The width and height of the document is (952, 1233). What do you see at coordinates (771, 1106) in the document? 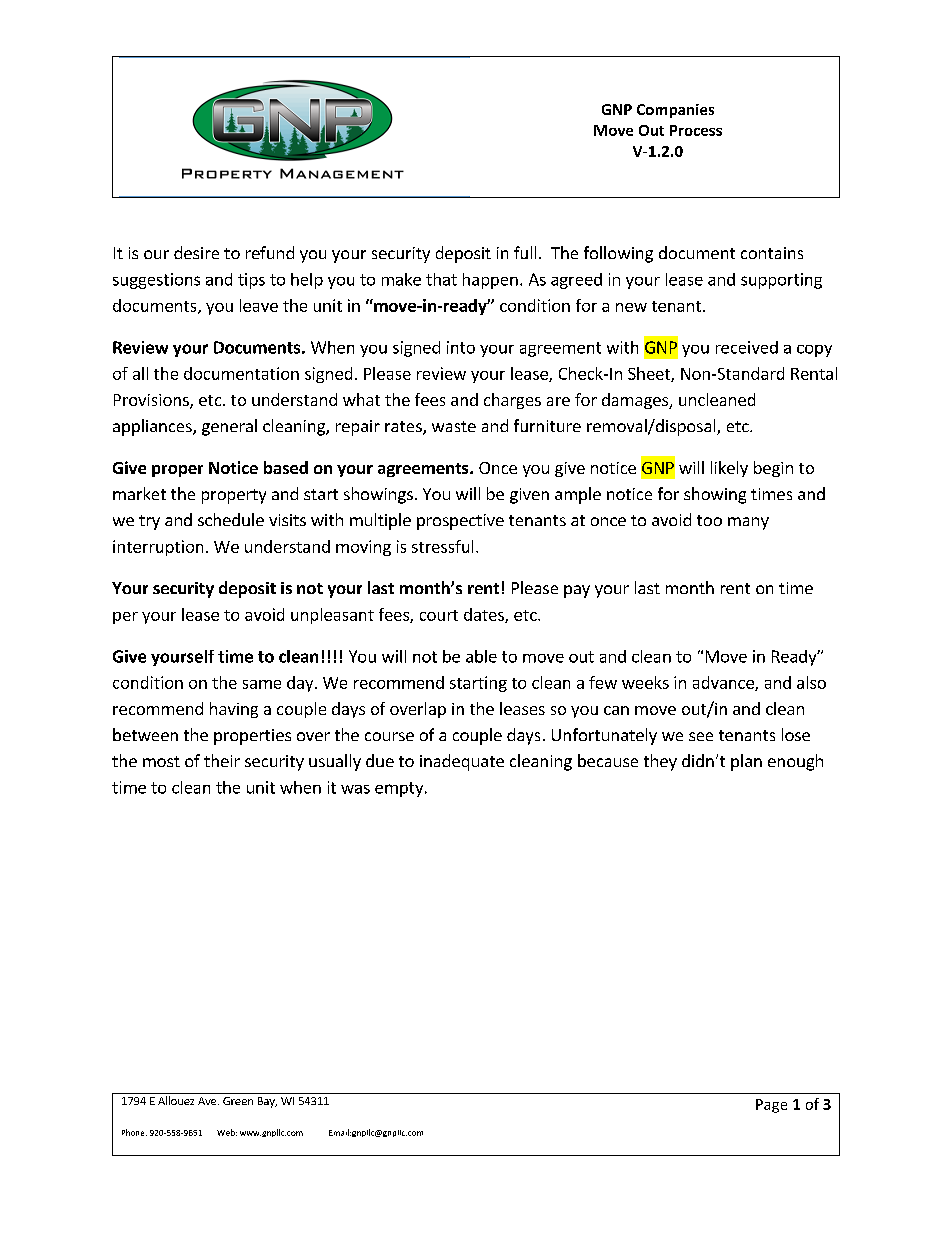
I see `Page` at bounding box center [771, 1106].
